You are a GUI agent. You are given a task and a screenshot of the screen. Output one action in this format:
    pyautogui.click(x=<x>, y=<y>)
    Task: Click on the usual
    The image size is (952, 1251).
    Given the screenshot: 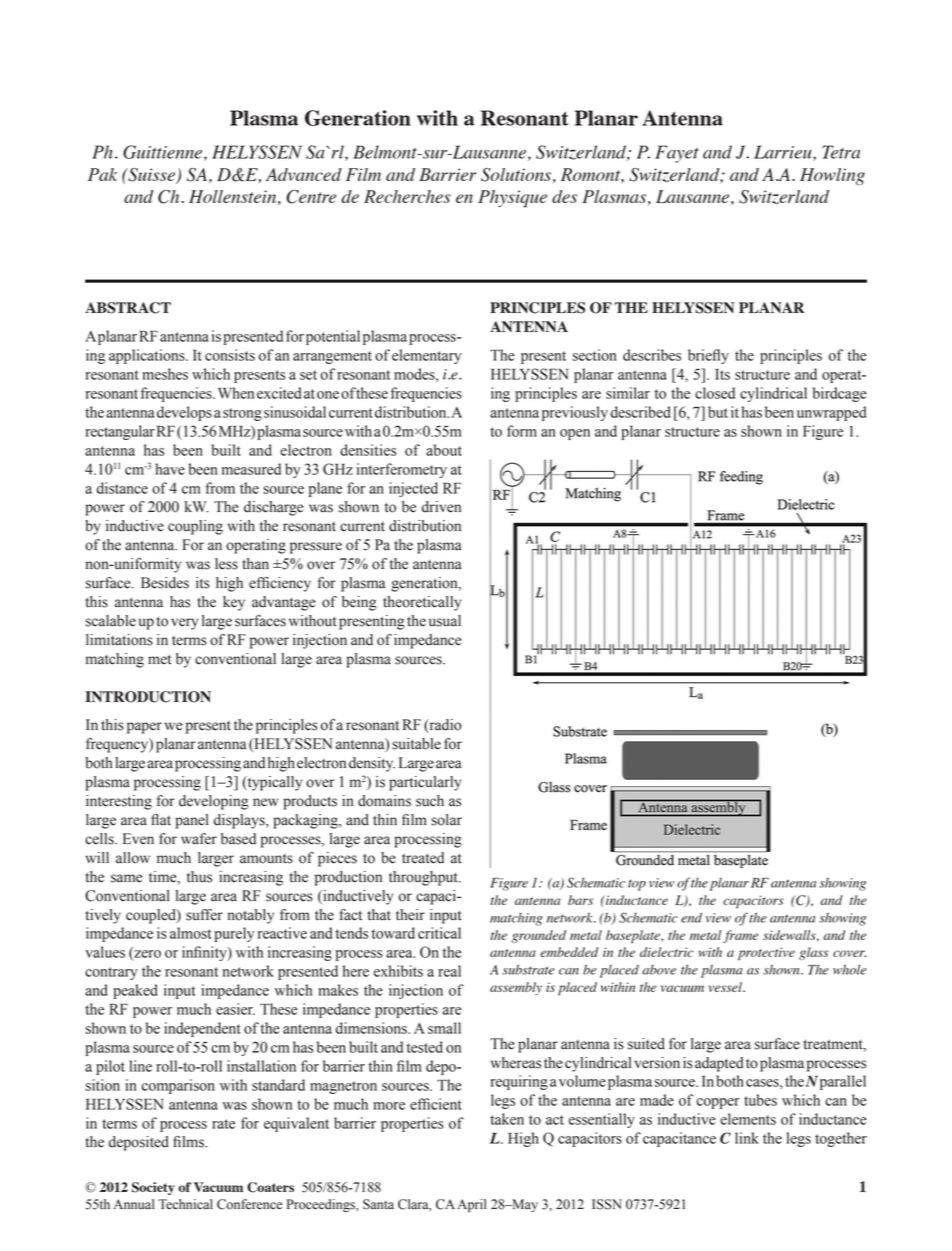 What is the action you would take?
    pyautogui.click(x=445, y=621)
